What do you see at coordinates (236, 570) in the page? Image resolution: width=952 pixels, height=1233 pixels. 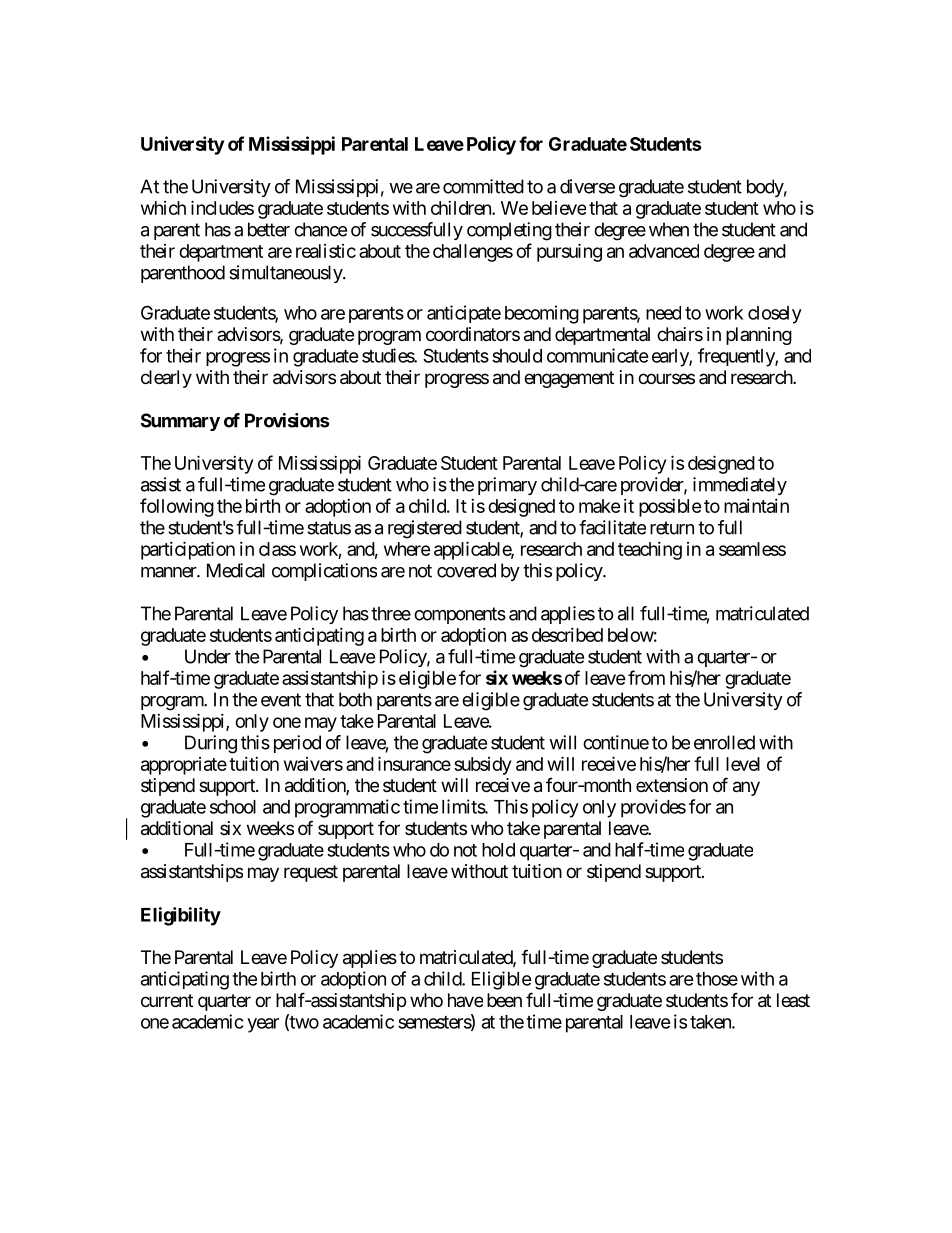 I see `Medical` at bounding box center [236, 570].
